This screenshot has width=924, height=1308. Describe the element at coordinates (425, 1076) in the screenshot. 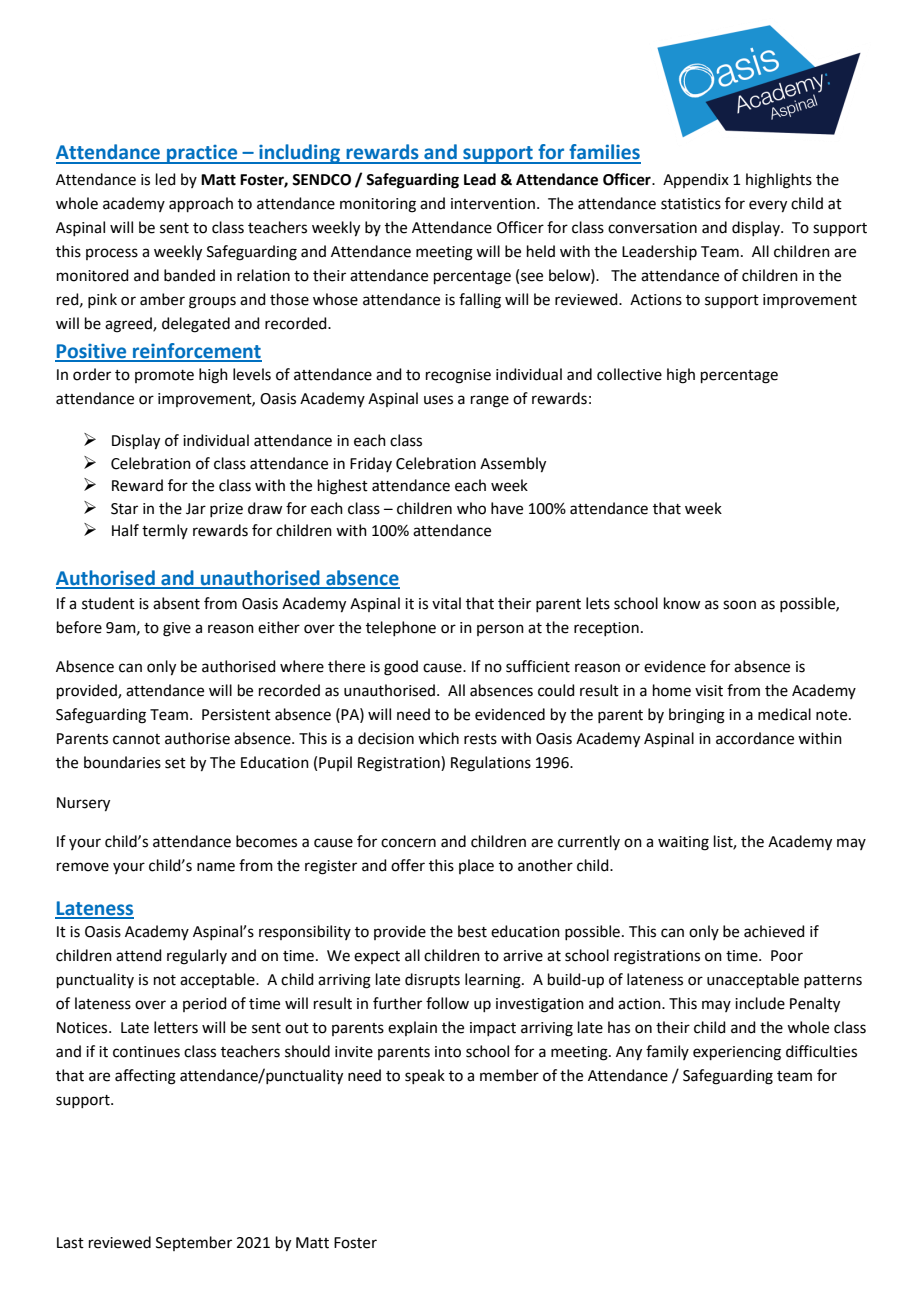

I see `speak` at that location.
